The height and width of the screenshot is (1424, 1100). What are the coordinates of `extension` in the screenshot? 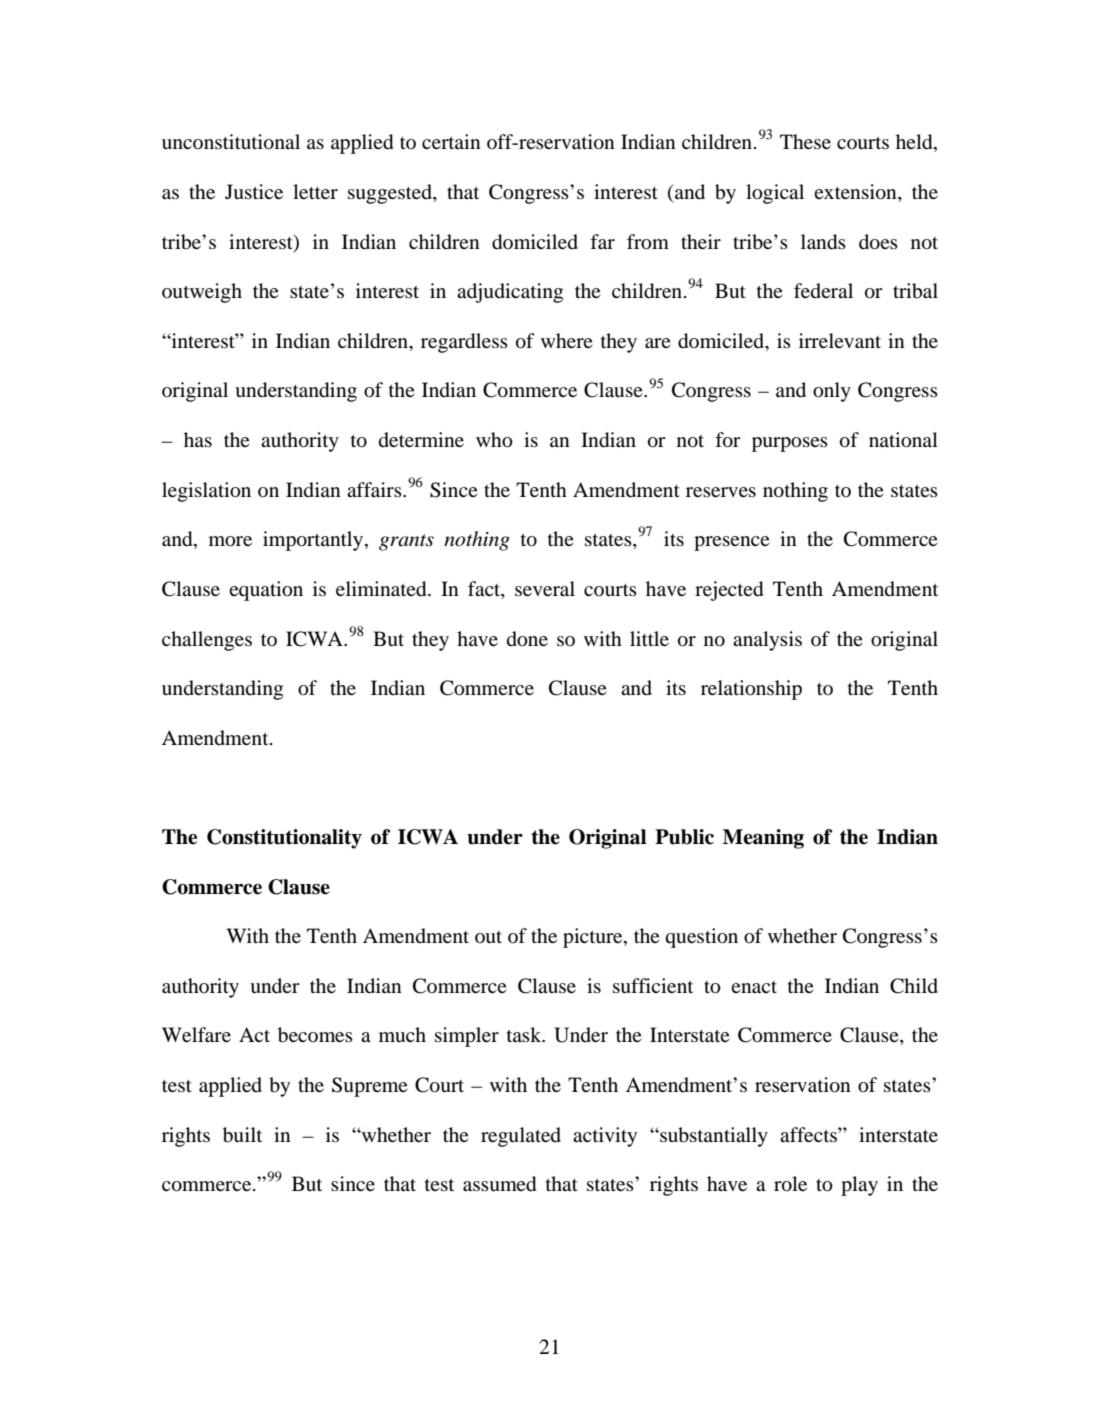 It's located at (856, 193).
